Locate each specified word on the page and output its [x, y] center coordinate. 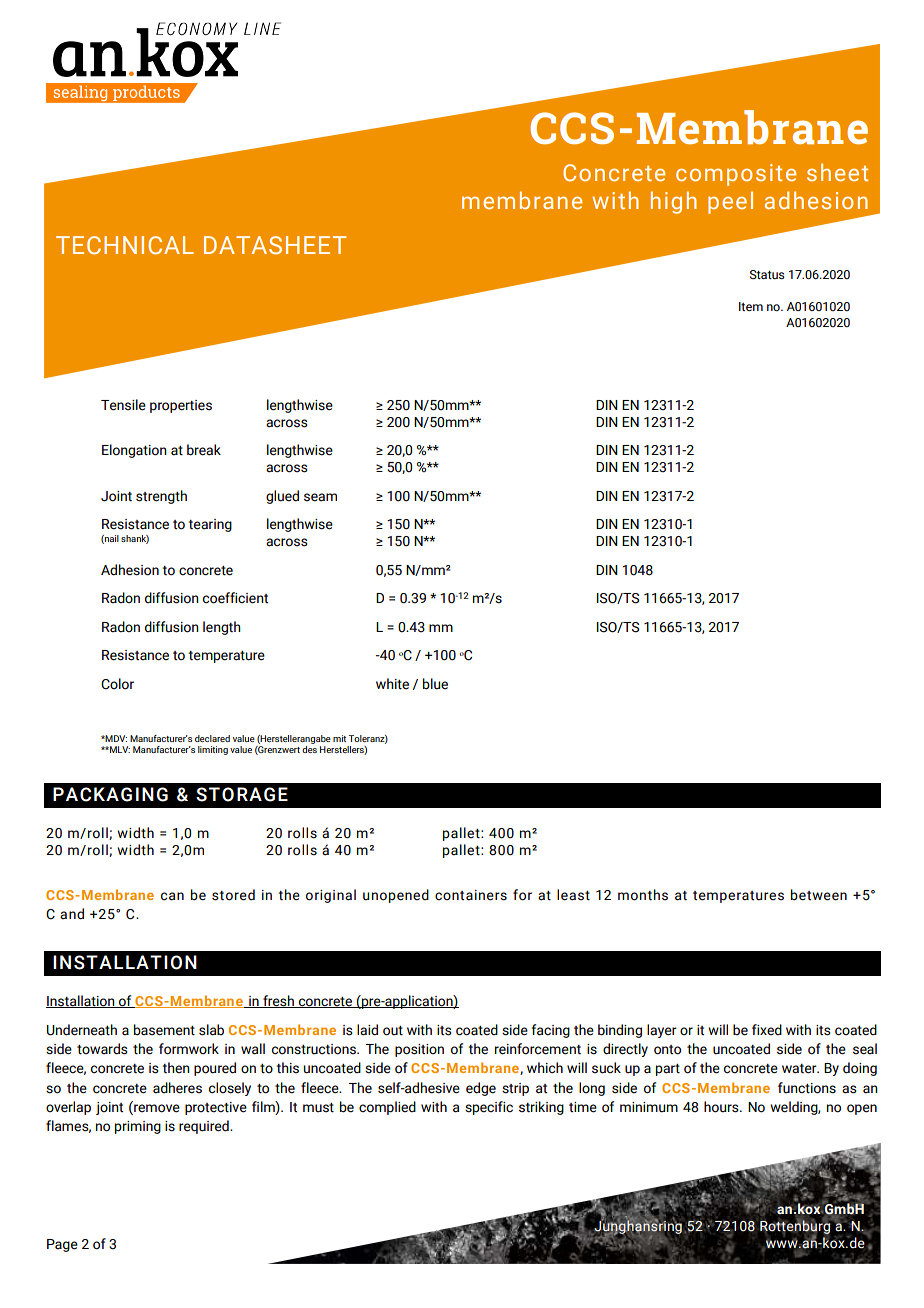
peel [730, 202]
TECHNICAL [125, 245]
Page [62, 1245]
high [674, 202]
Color [117, 684]
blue [435, 684]
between [819, 895]
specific [489, 1108]
